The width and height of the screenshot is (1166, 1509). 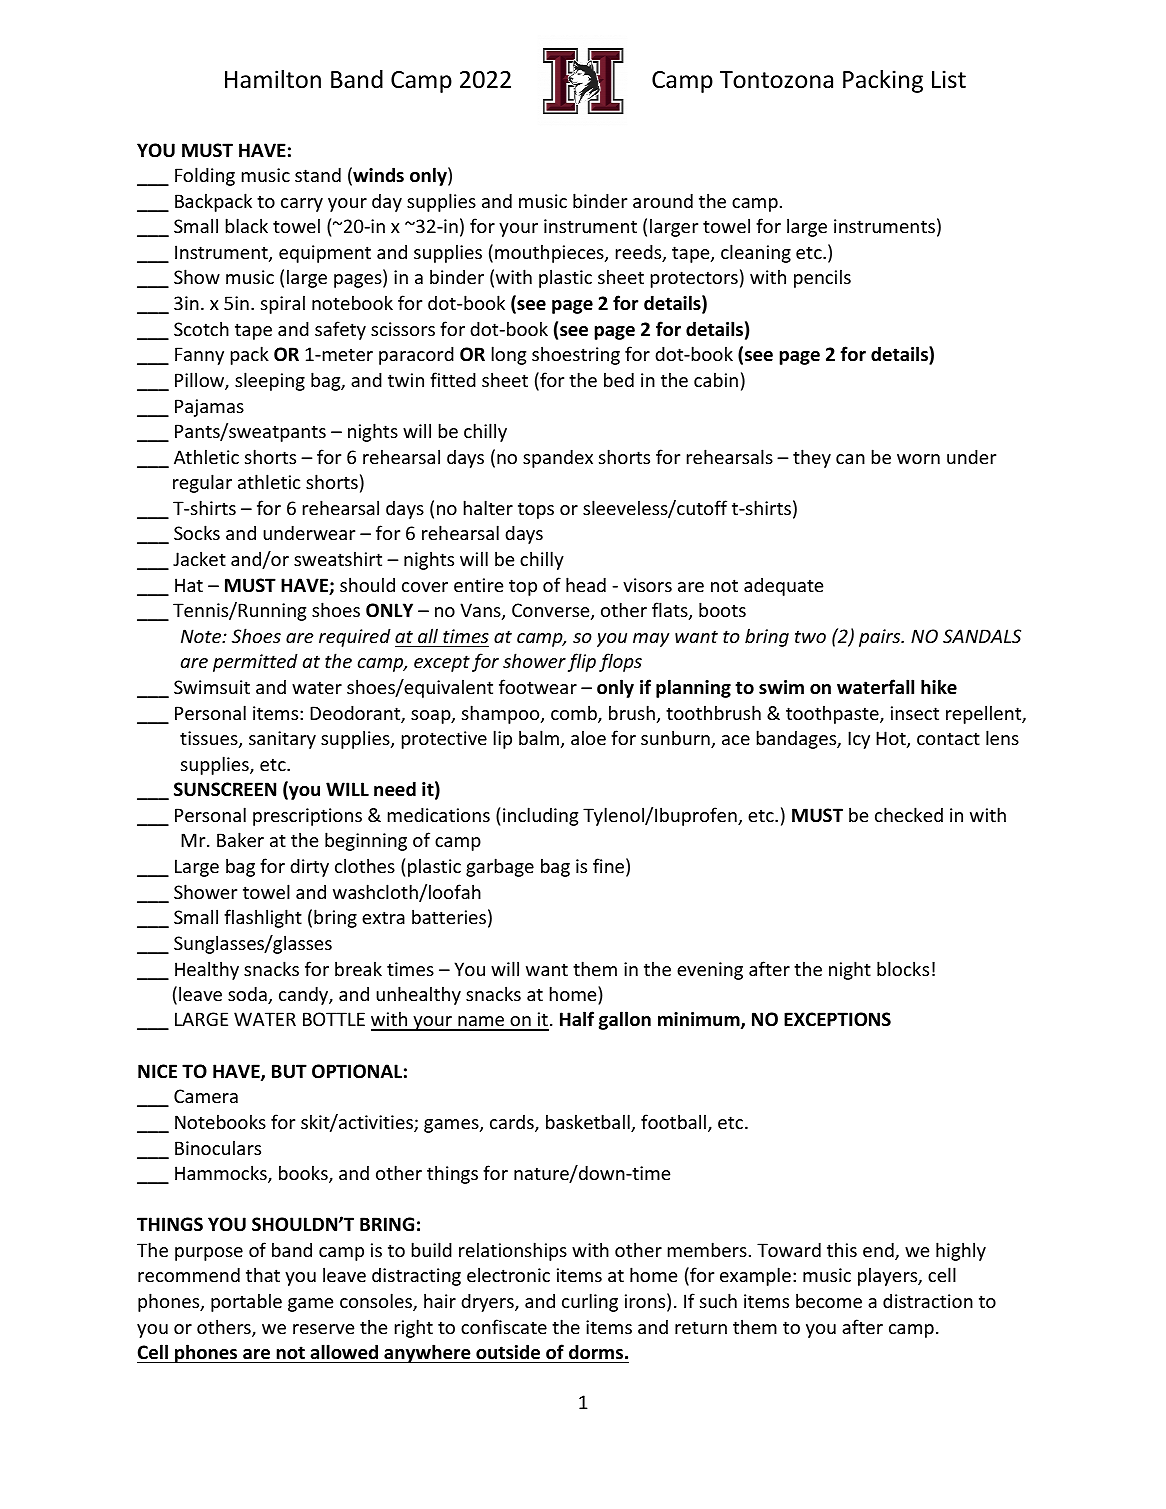 What do you see at coordinates (918, 459) in the screenshot?
I see `worn` at bounding box center [918, 459].
